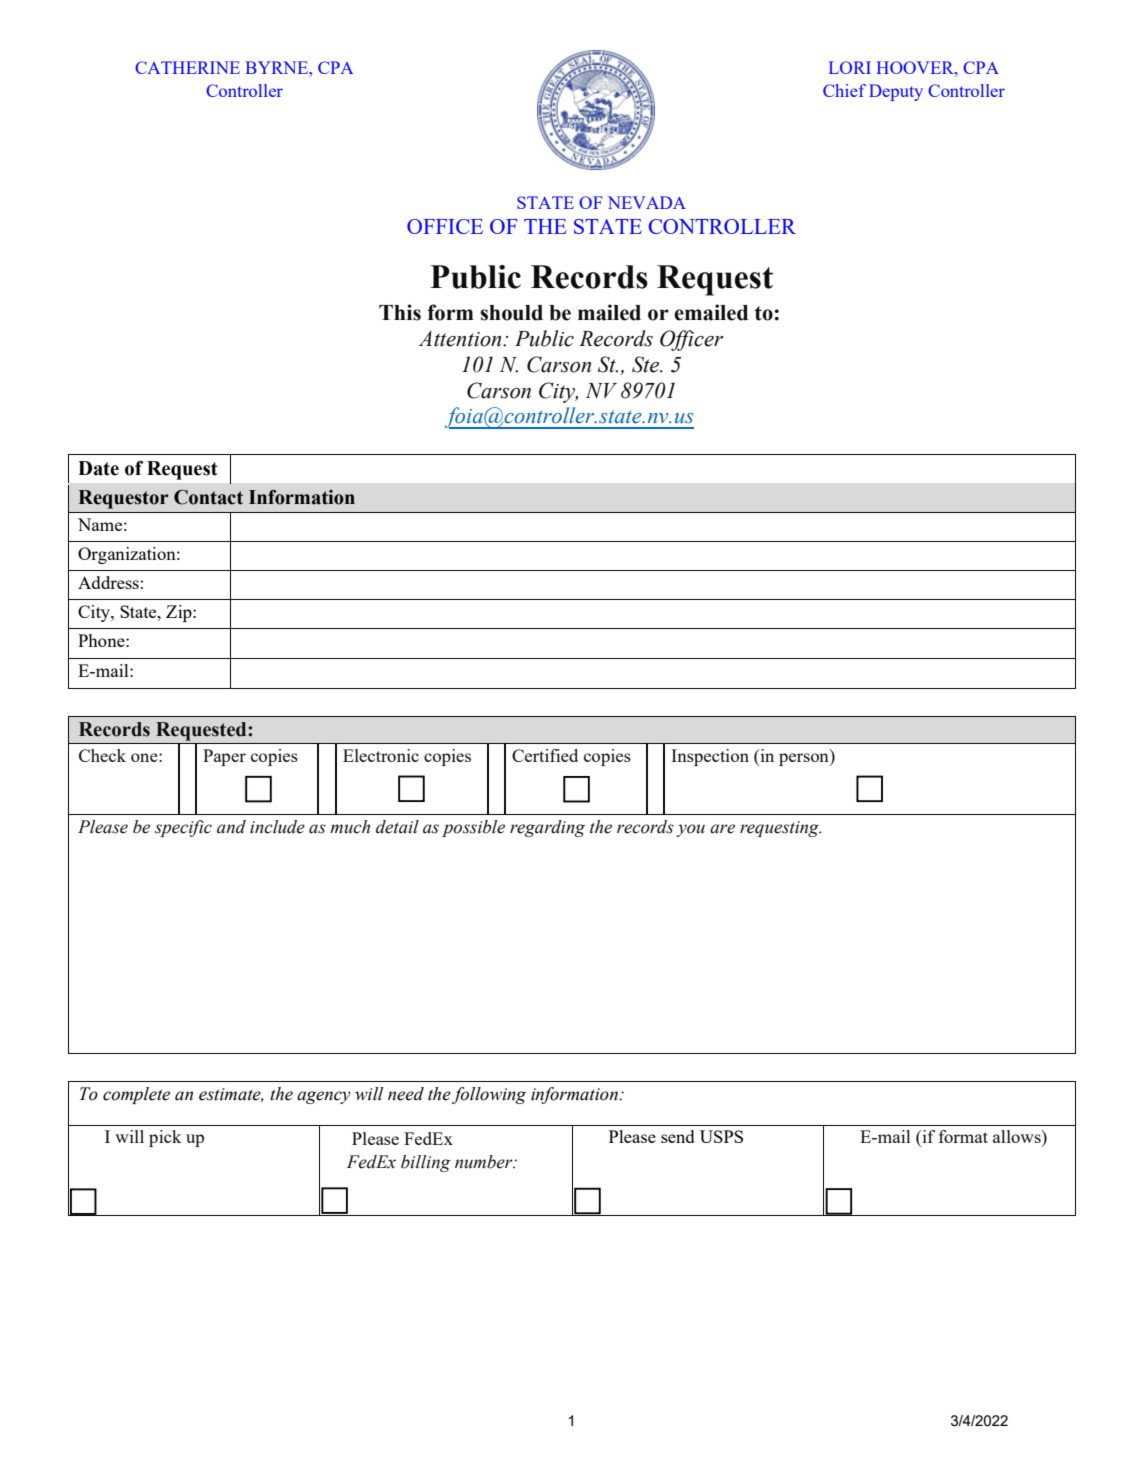 This page has width=1143, height=1480. I want to click on should, so click(511, 313).
